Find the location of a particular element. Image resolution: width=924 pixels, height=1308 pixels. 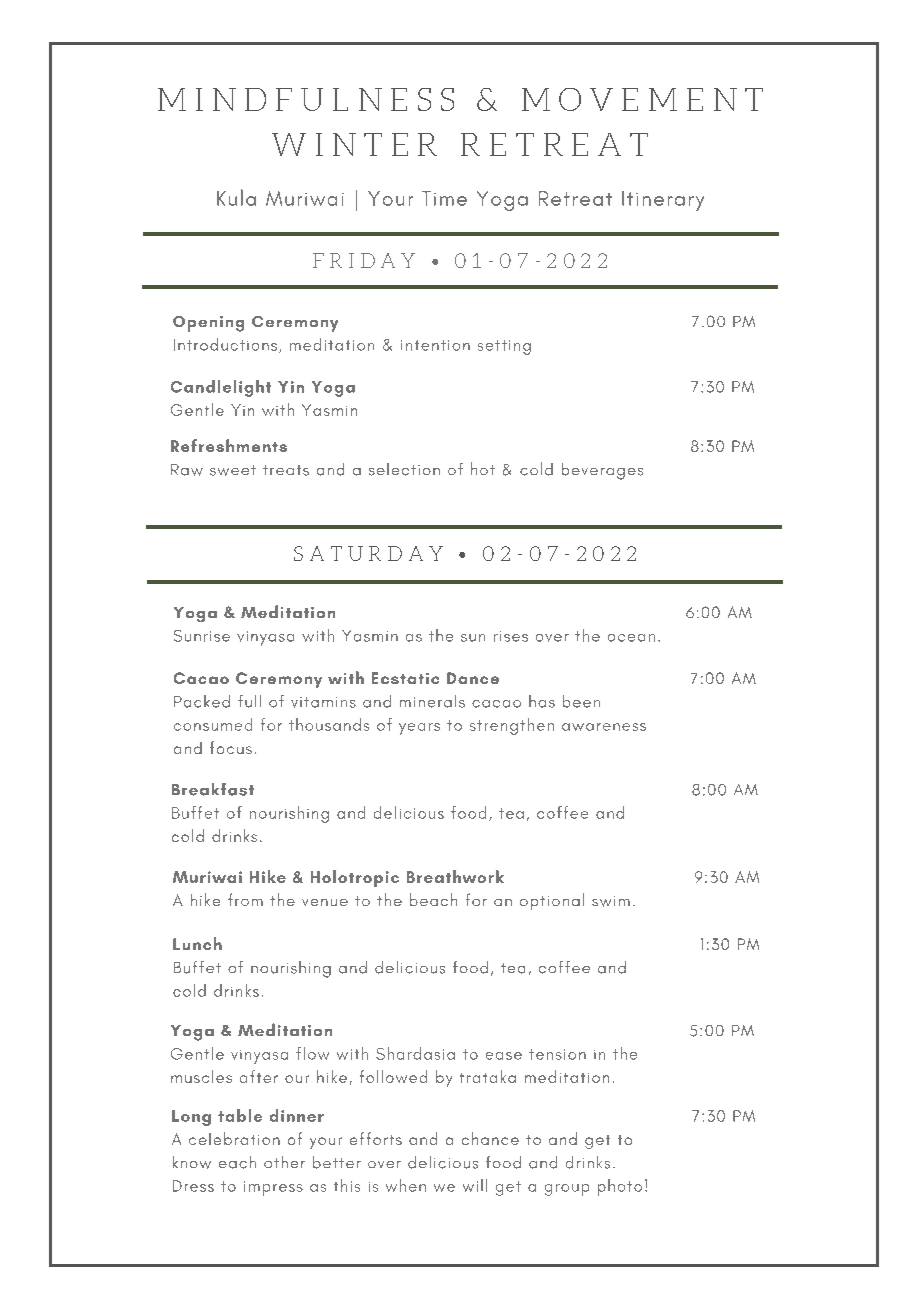

Itinerary is located at coordinates (663, 201).
